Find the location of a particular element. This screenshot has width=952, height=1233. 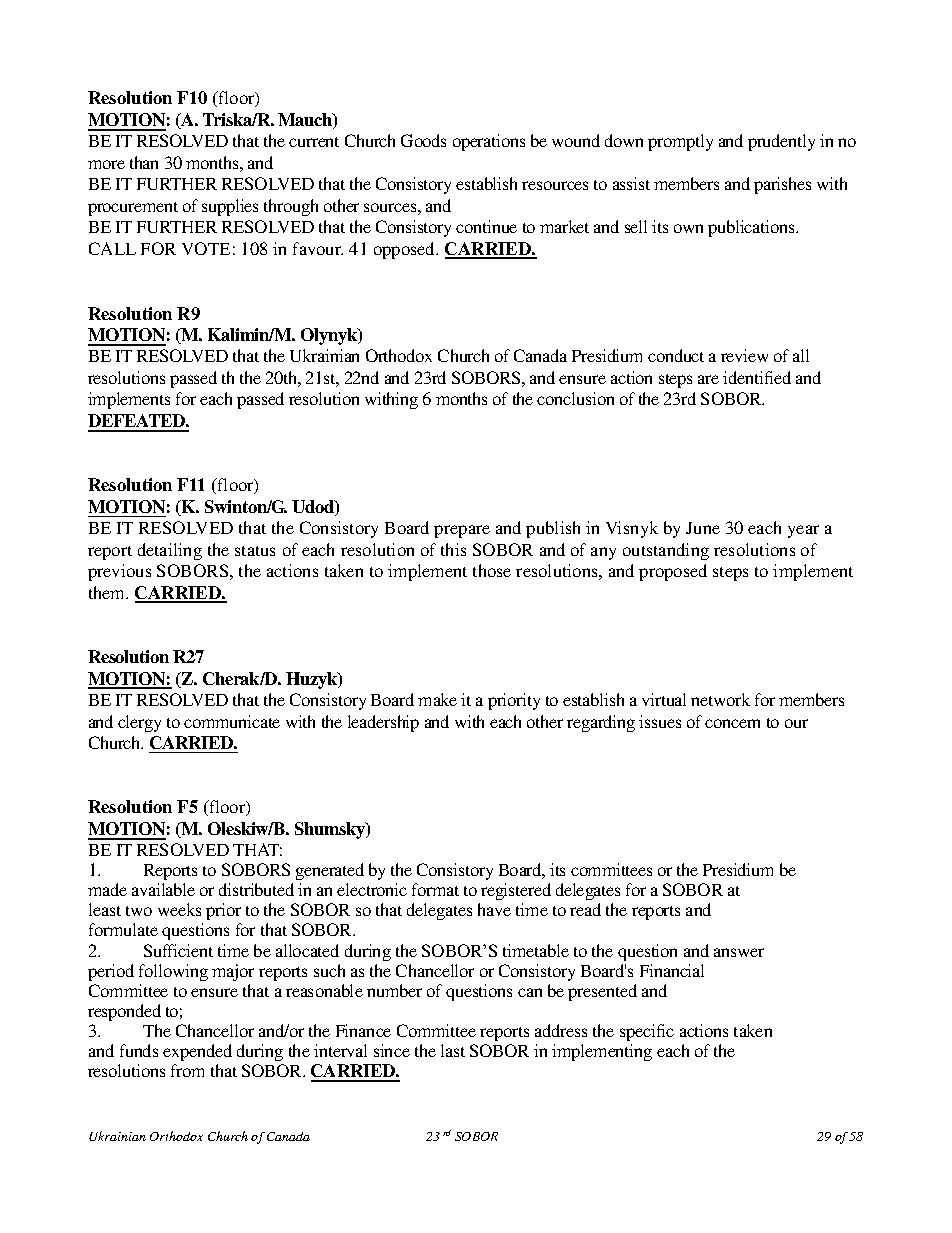

Goods is located at coordinates (423, 140).
